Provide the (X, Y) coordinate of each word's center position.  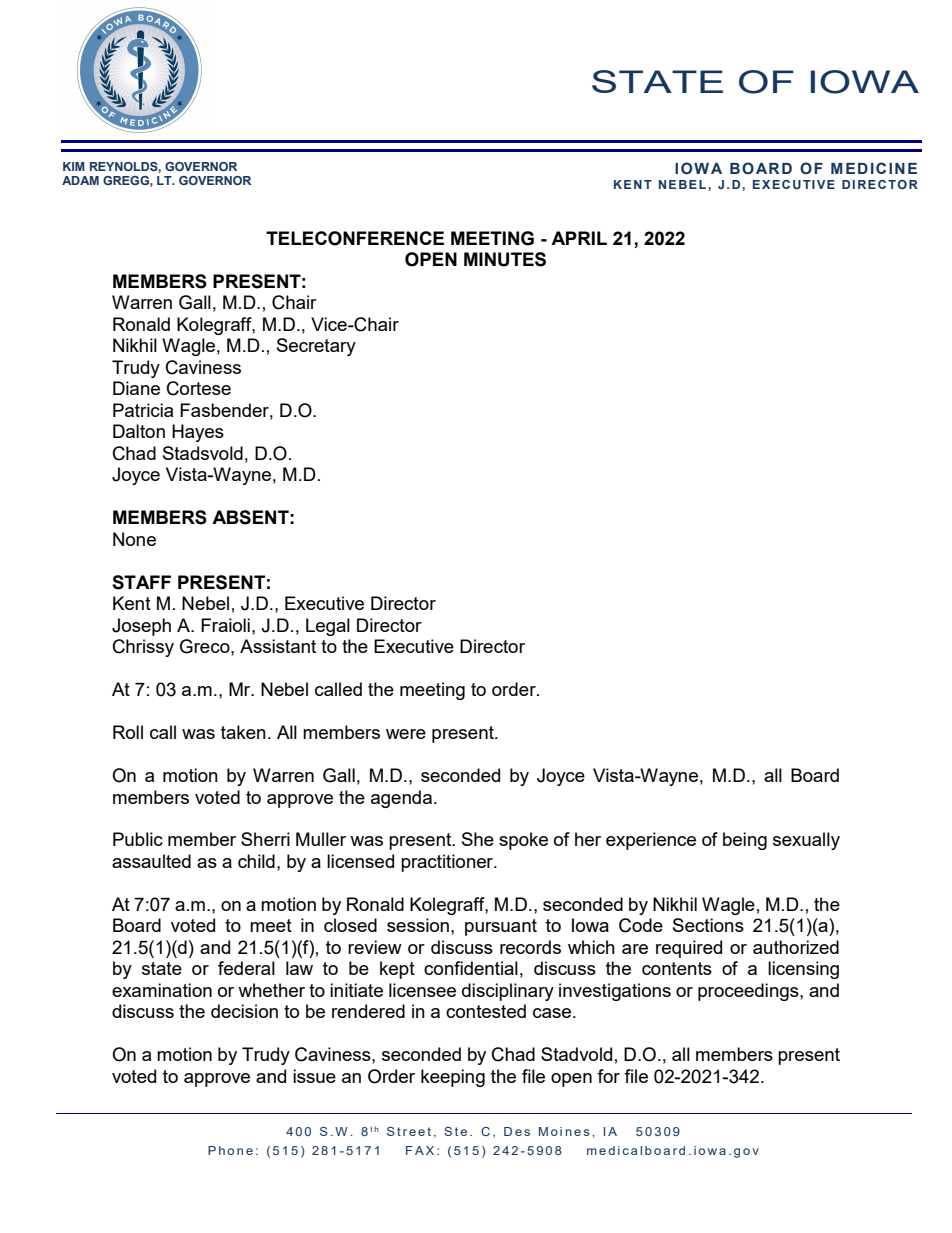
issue (314, 1076)
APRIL (579, 238)
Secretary (316, 347)
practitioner (448, 863)
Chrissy (143, 648)
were (406, 734)
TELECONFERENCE (355, 238)
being (745, 841)
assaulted (151, 861)
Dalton (139, 431)
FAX (420, 1150)
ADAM (80, 180)
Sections (708, 925)
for (608, 1076)
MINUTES (505, 259)
